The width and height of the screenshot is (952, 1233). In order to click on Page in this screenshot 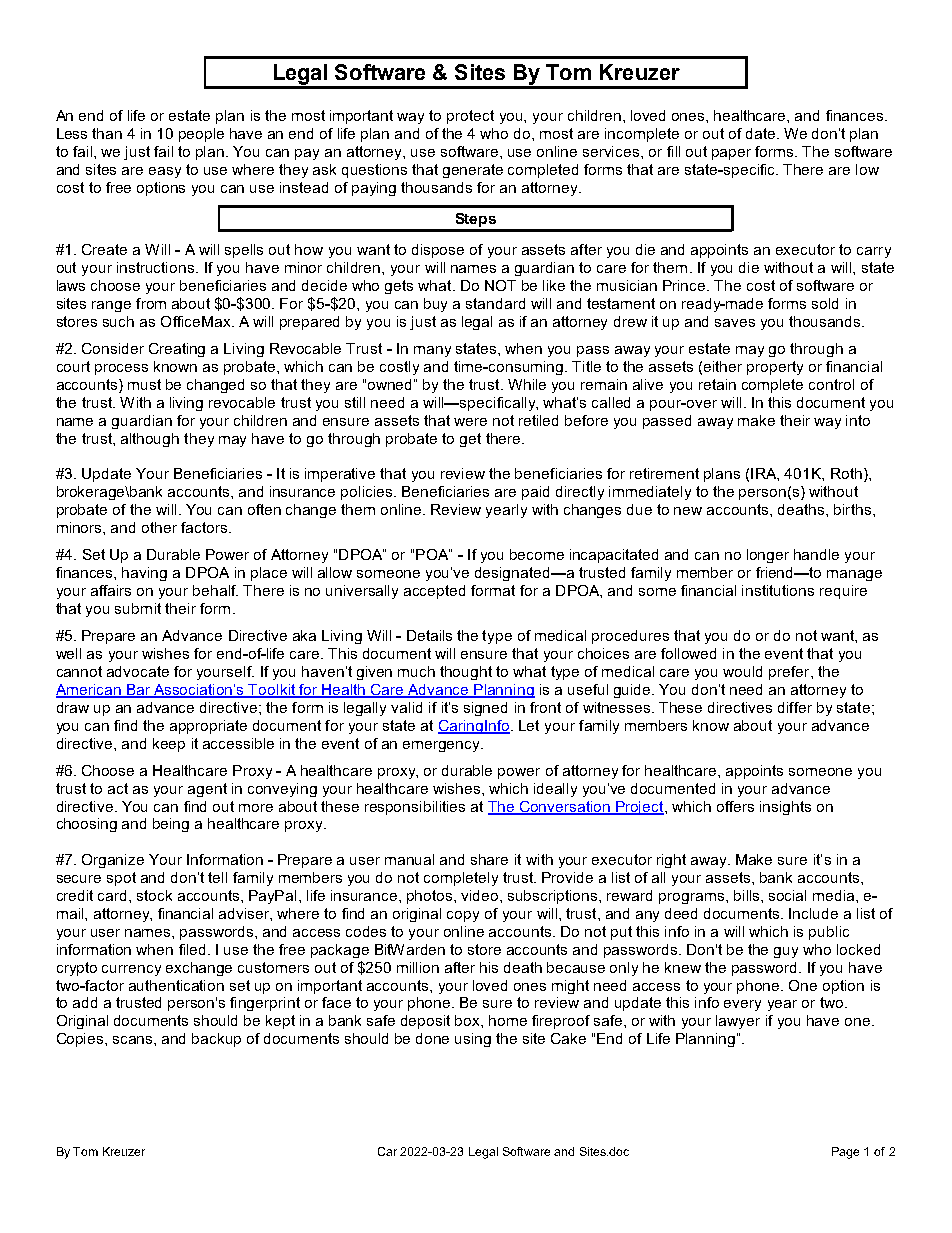, I will do `click(845, 1153)`.
